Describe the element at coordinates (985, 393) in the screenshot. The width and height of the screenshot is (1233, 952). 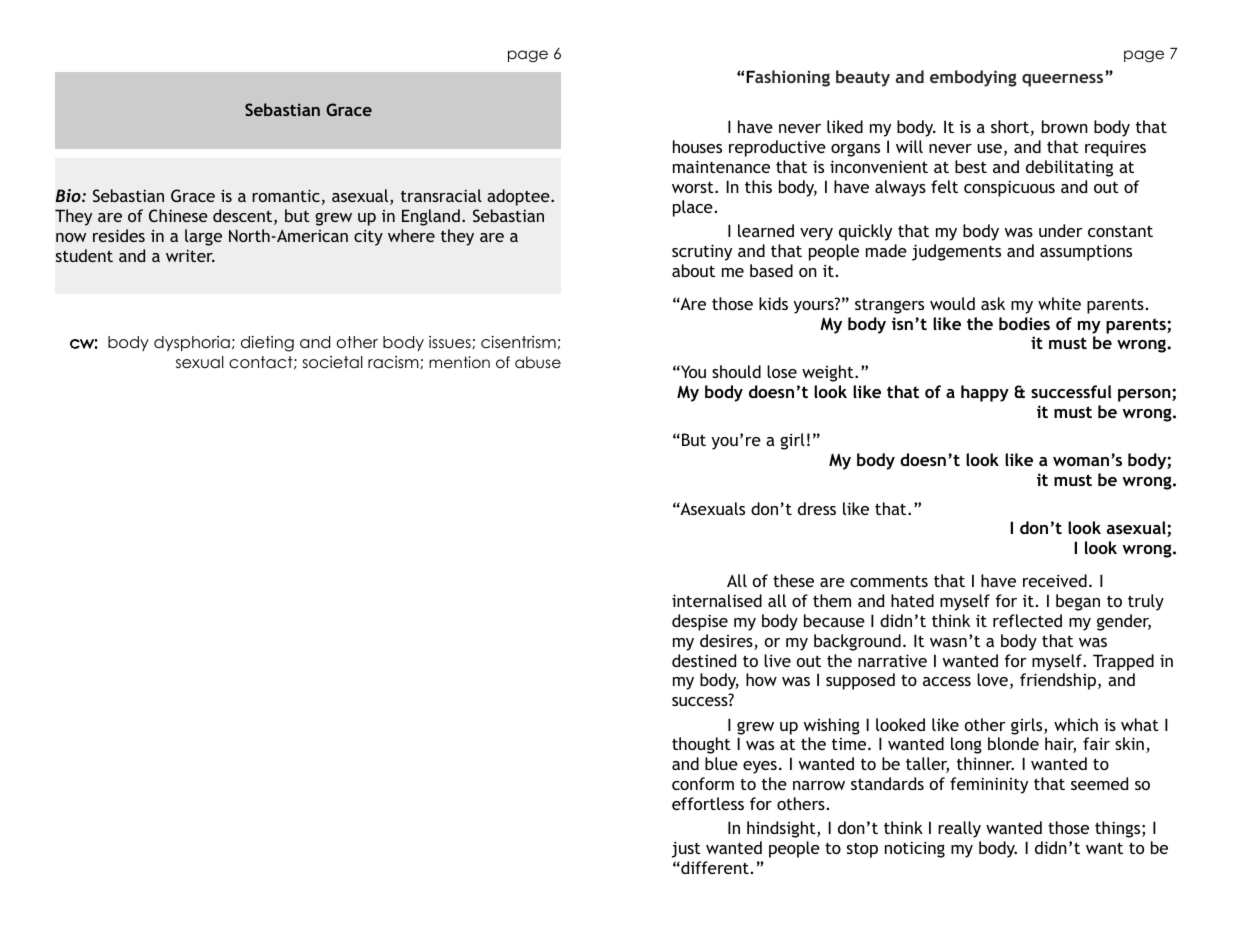
I see `happy` at that location.
